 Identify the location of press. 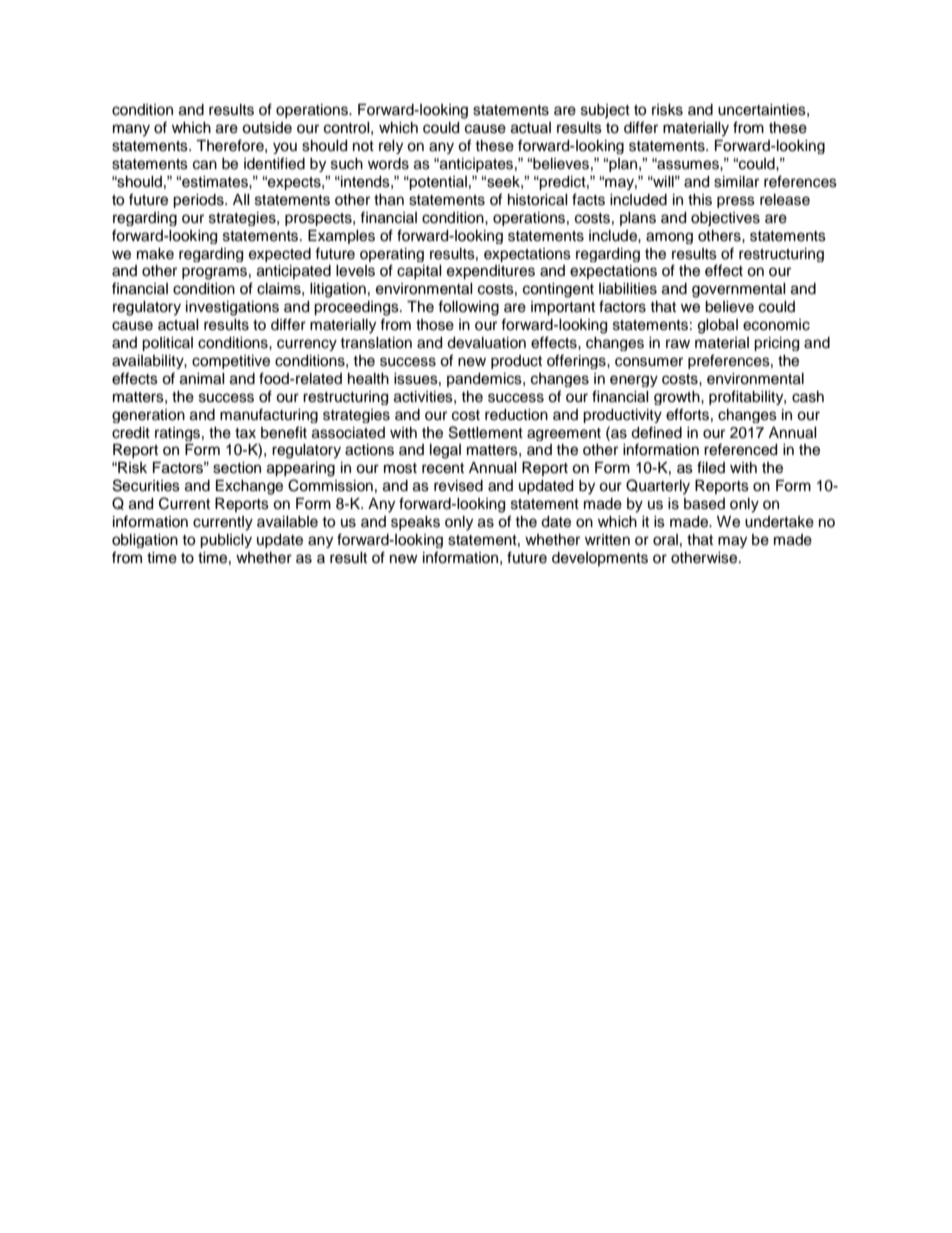
(736, 202).
